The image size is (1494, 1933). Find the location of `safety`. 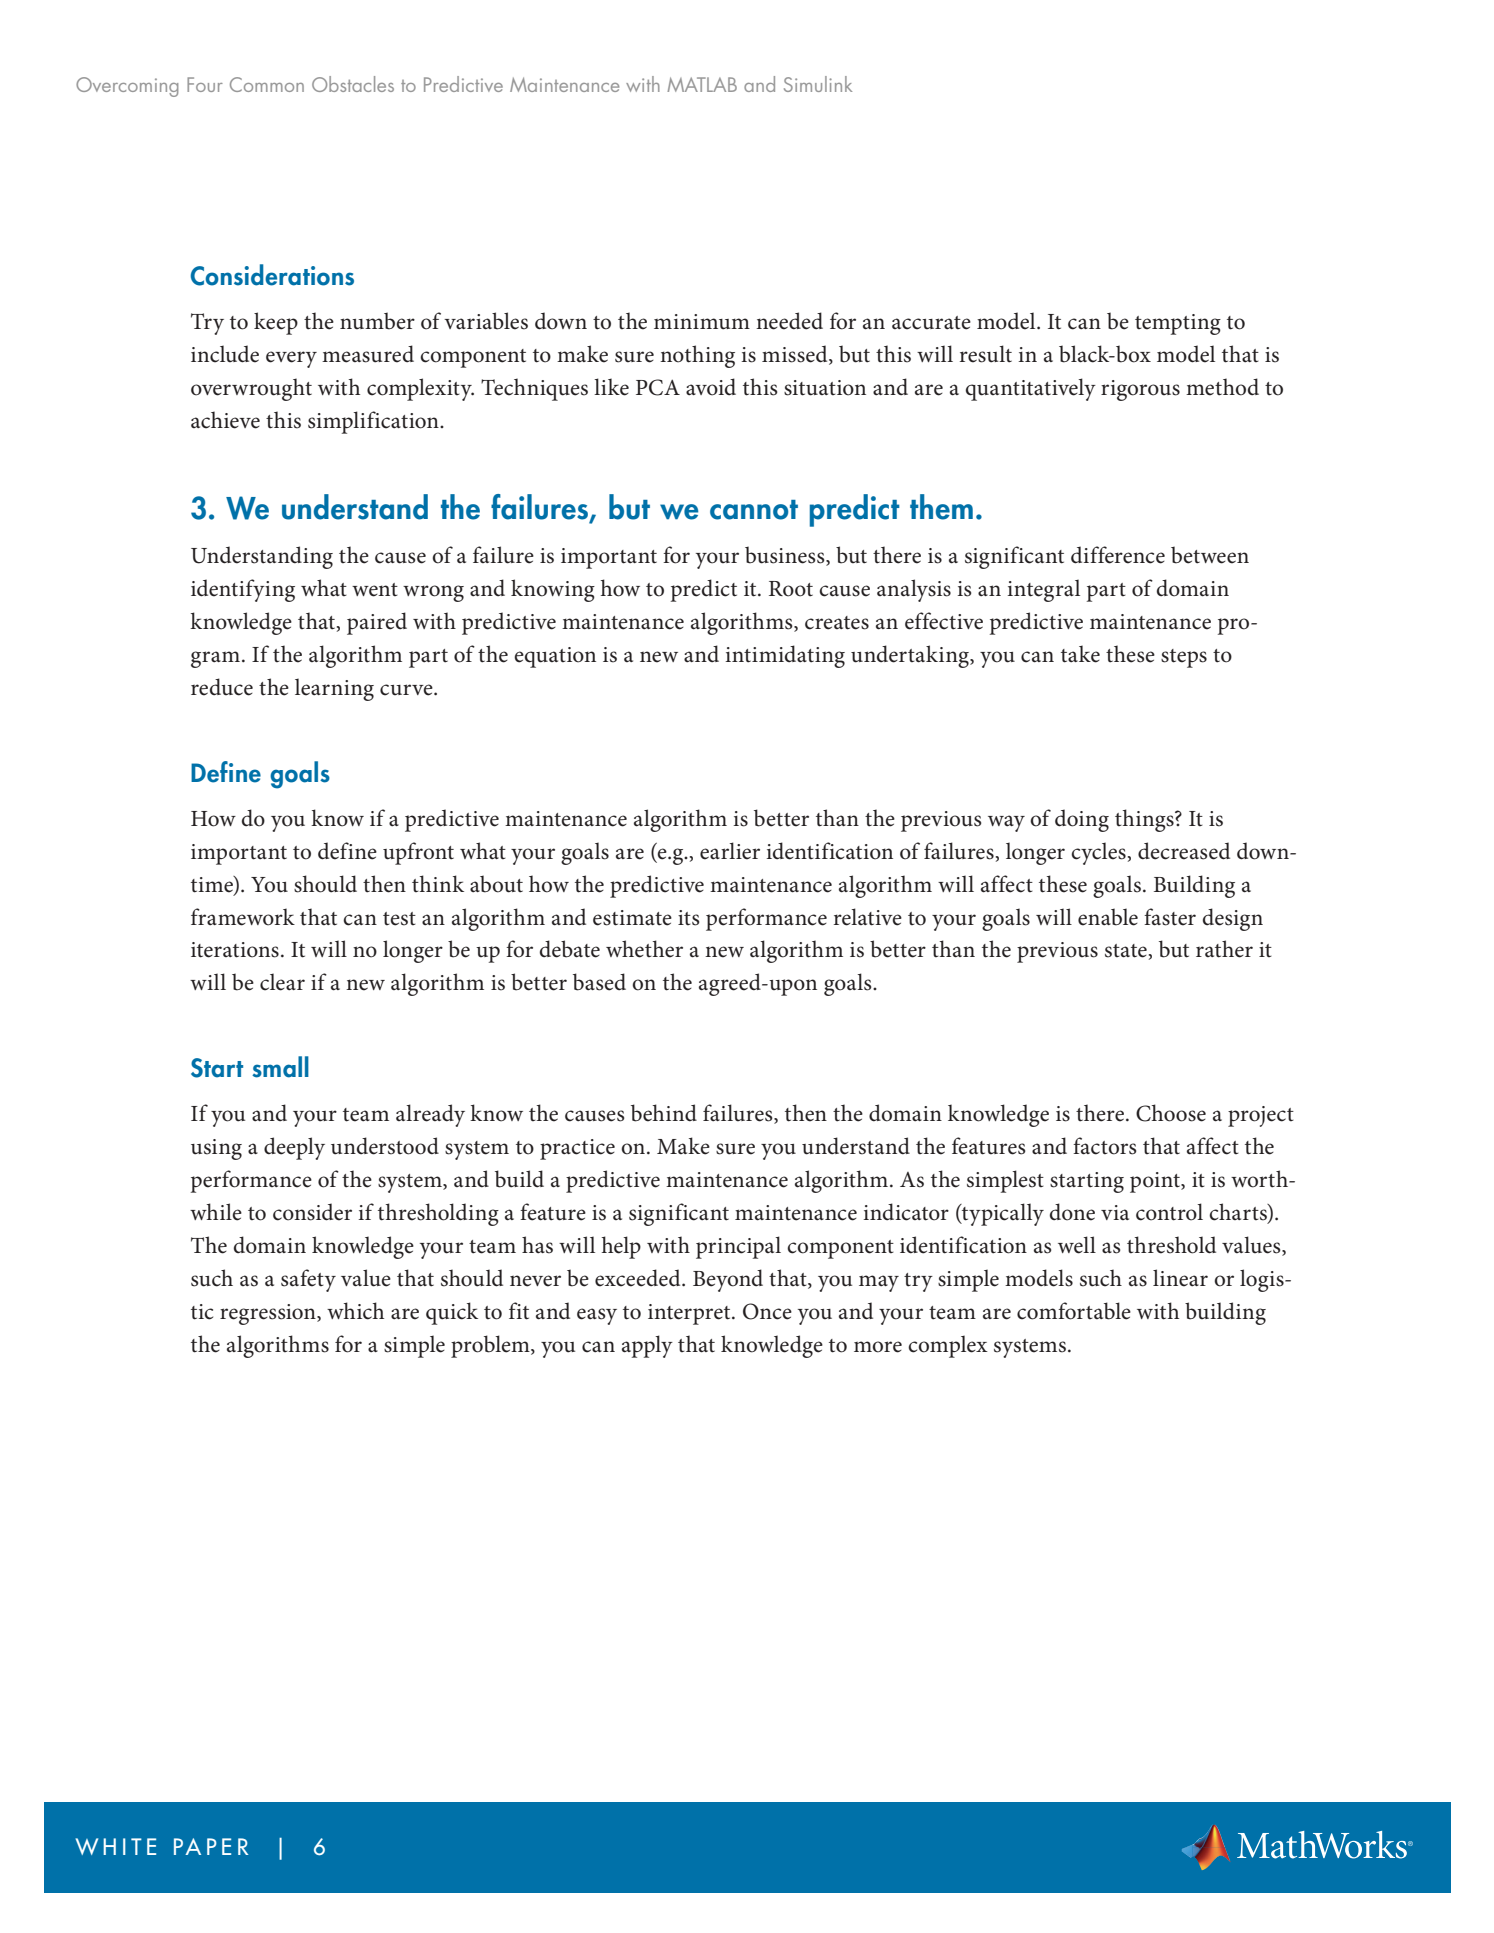

safety is located at coordinates (308, 1280).
